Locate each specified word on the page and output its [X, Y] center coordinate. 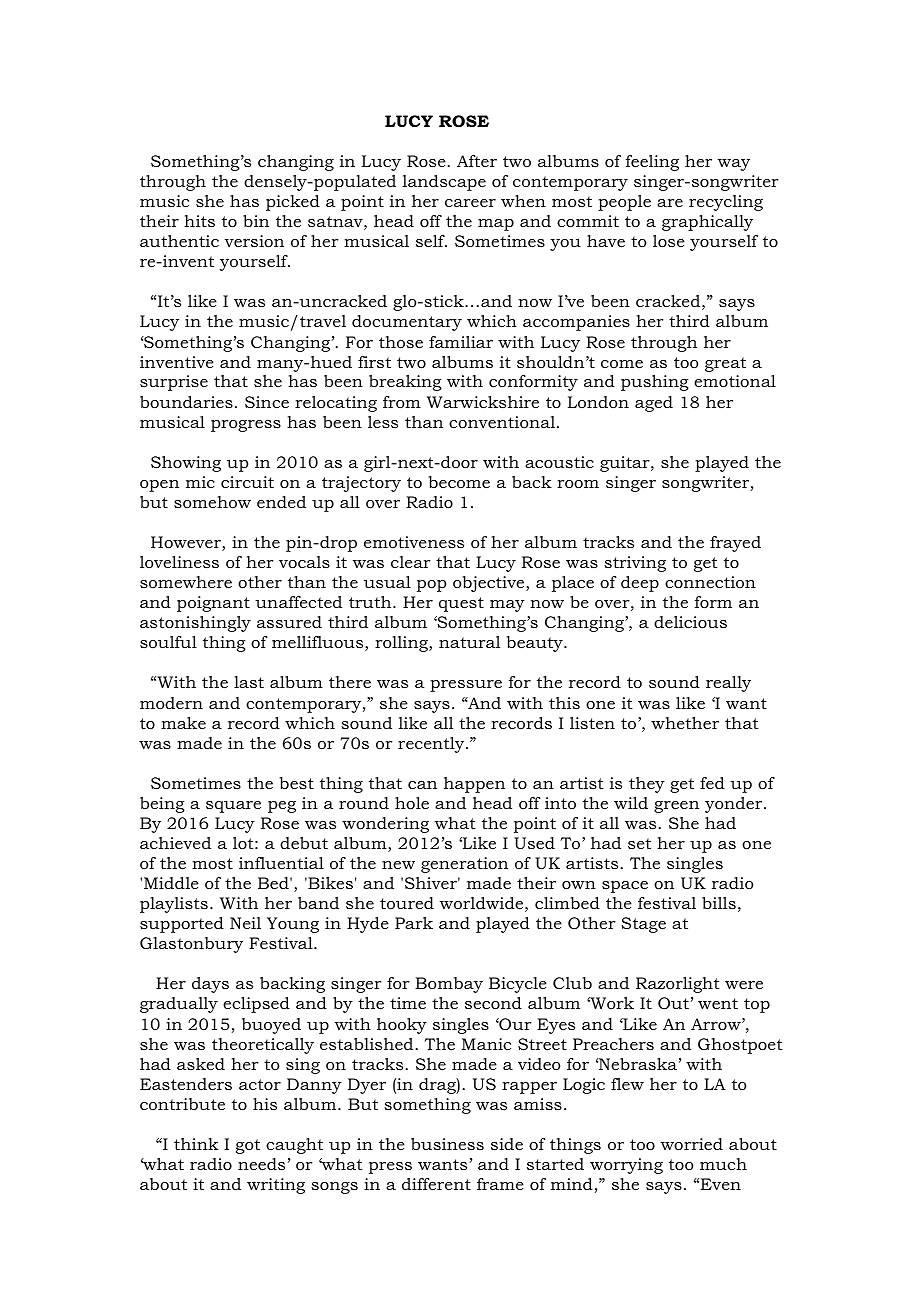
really [728, 684]
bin [256, 221]
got [248, 1146]
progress [246, 426]
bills [719, 903]
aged [654, 404]
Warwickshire [483, 402]
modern [171, 703]
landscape [444, 183]
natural [469, 642]
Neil [245, 923]
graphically [707, 223]
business [447, 1144]
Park [414, 923]
